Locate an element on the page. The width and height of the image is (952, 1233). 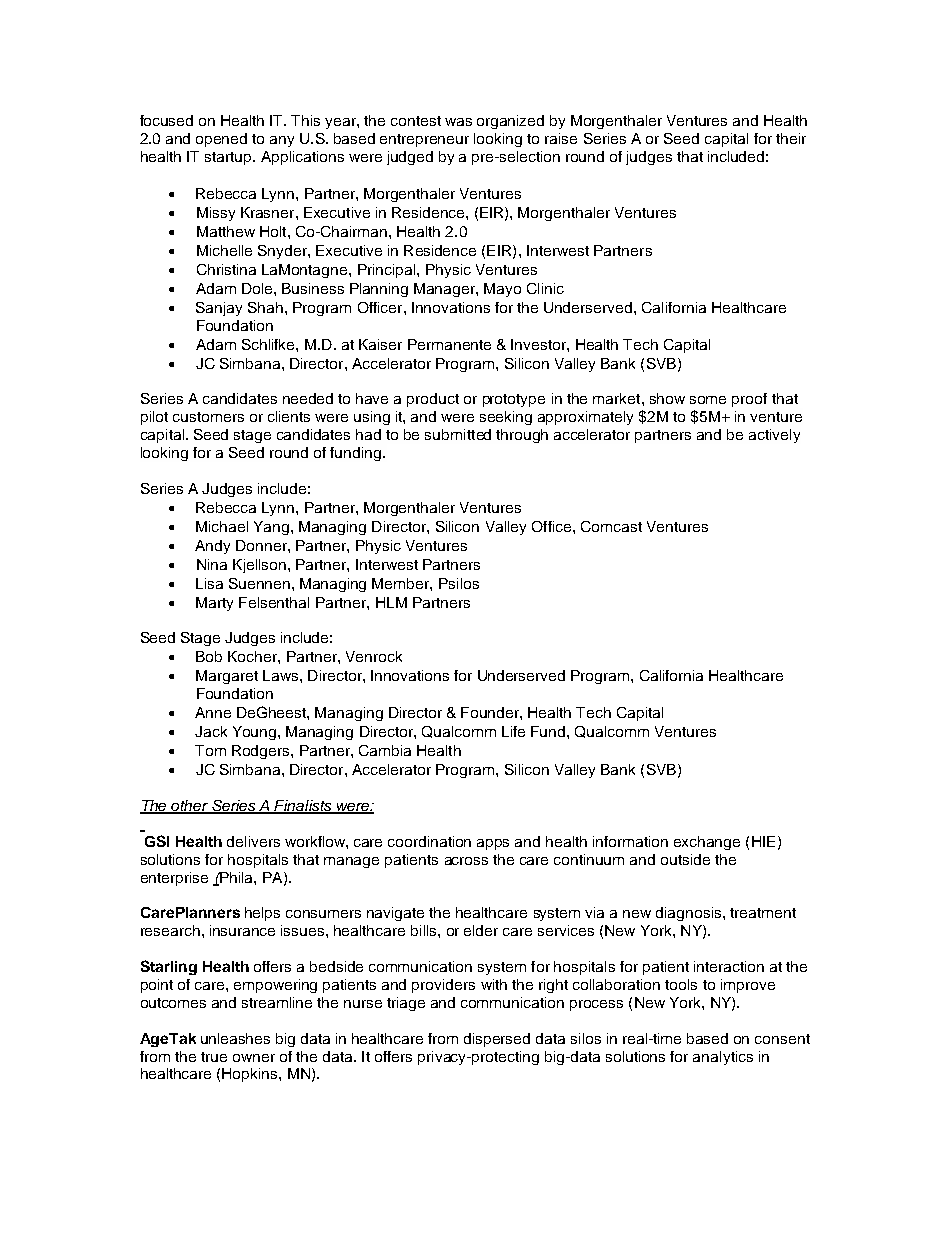
unleashes is located at coordinates (235, 1038).
